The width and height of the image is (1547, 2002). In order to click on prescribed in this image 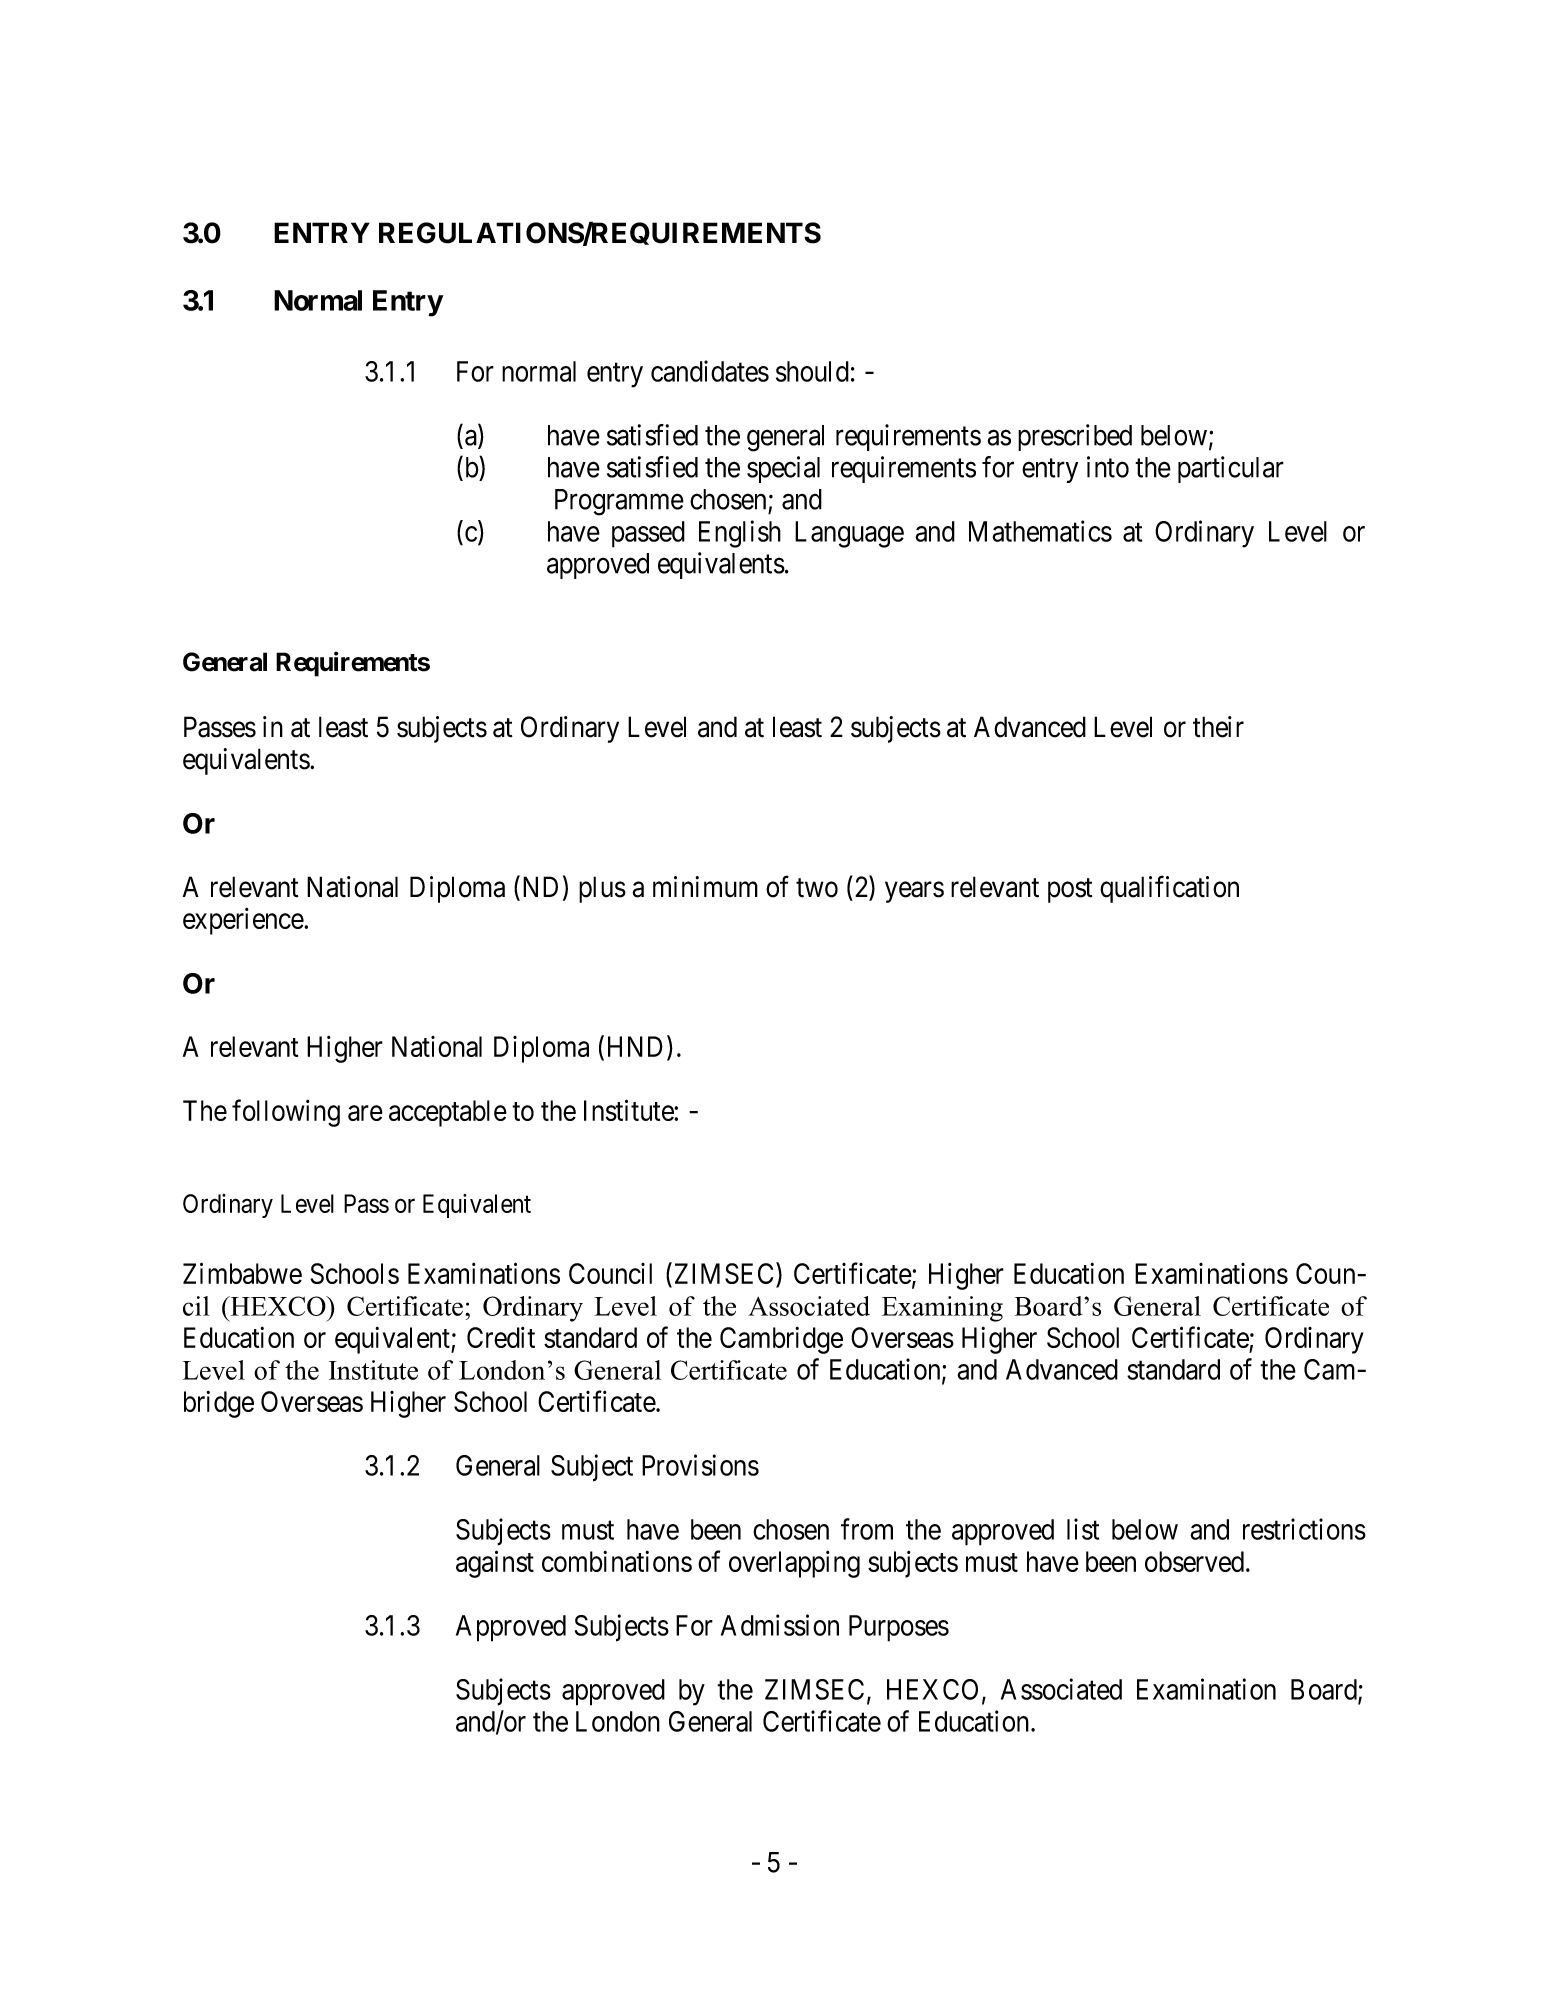, I will do `click(1075, 437)`.
